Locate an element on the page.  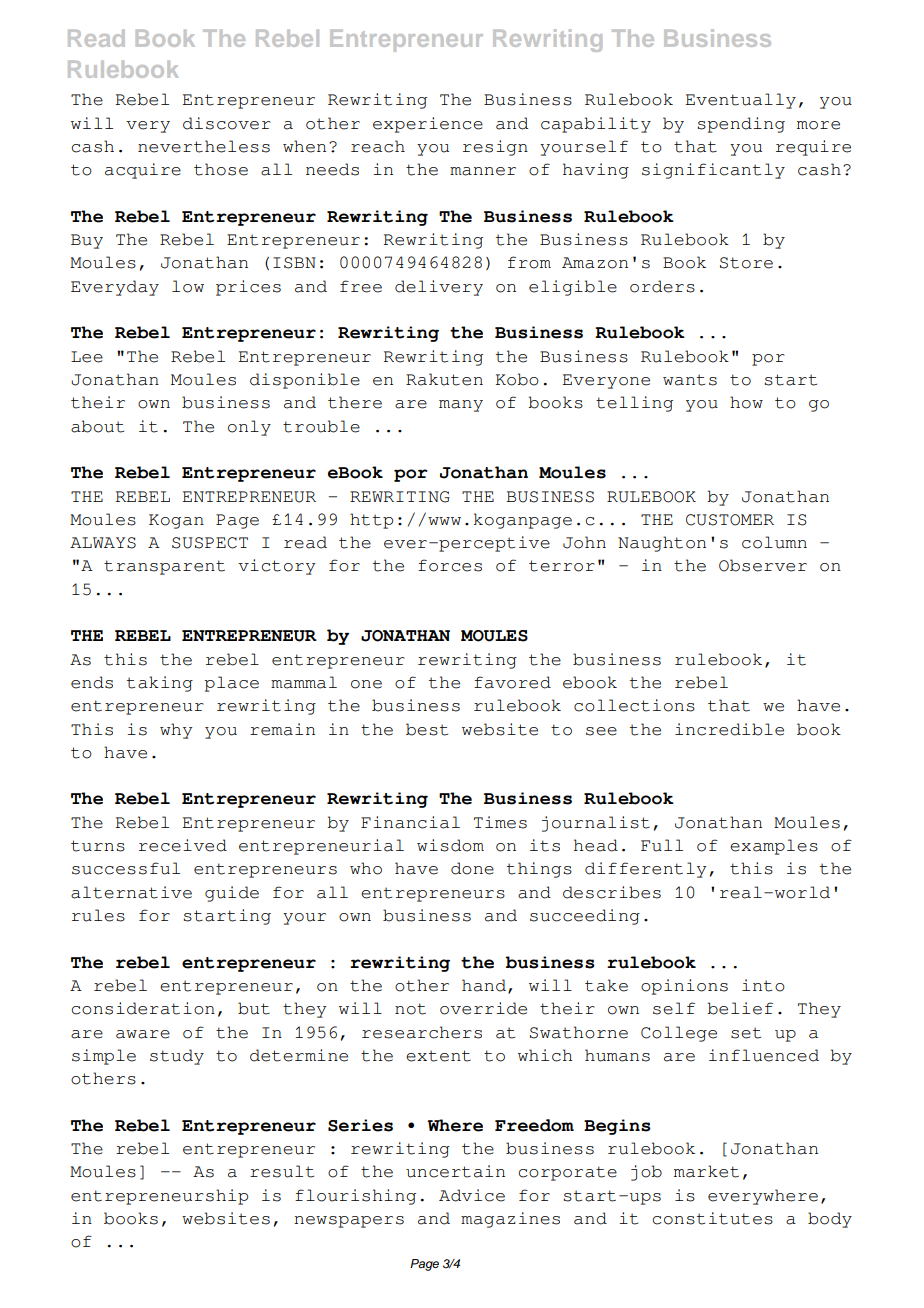
SUSPECT is located at coordinates (210, 543).
